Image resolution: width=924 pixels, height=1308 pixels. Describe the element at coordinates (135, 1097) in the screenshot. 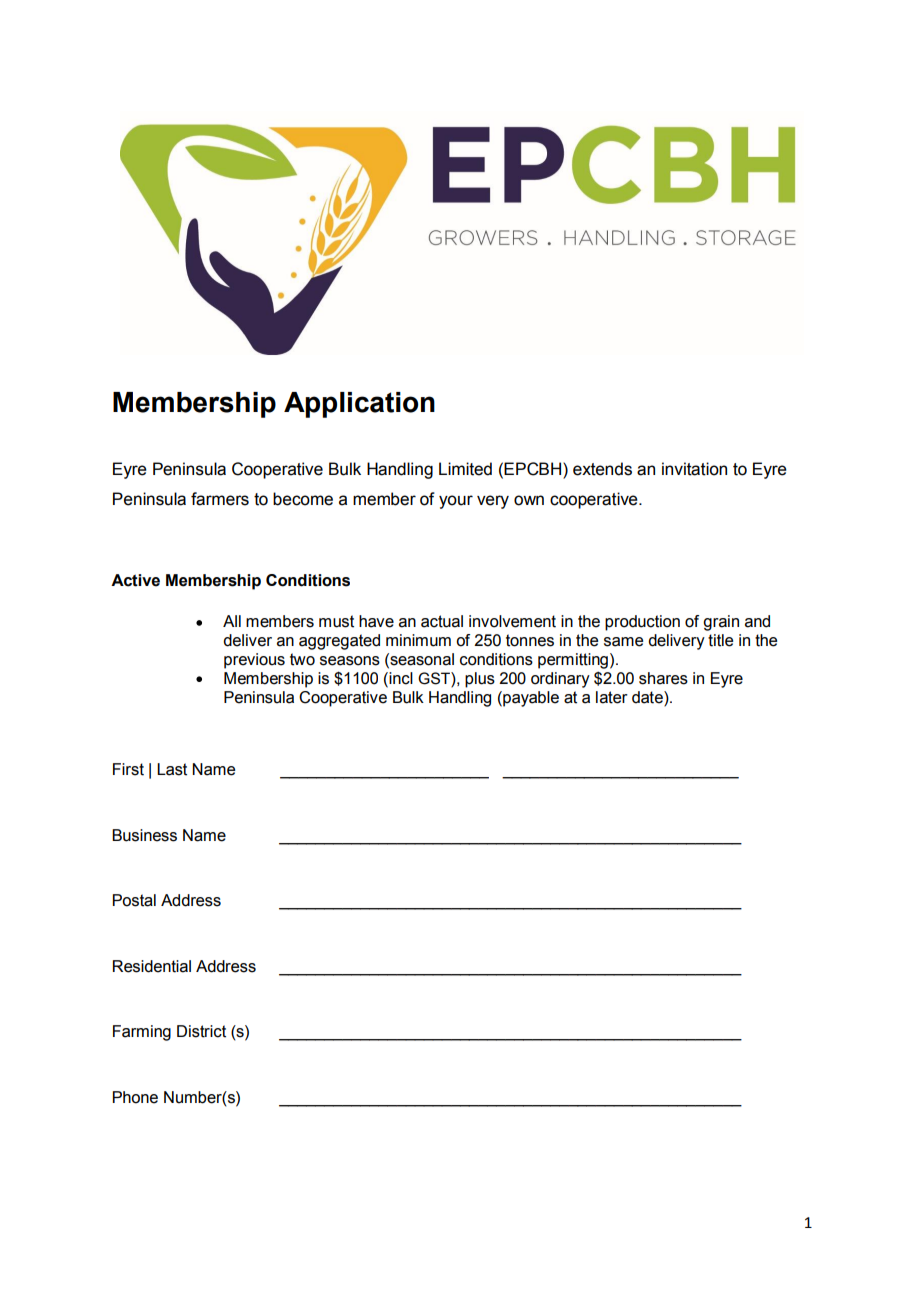

I see `Phone` at that location.
